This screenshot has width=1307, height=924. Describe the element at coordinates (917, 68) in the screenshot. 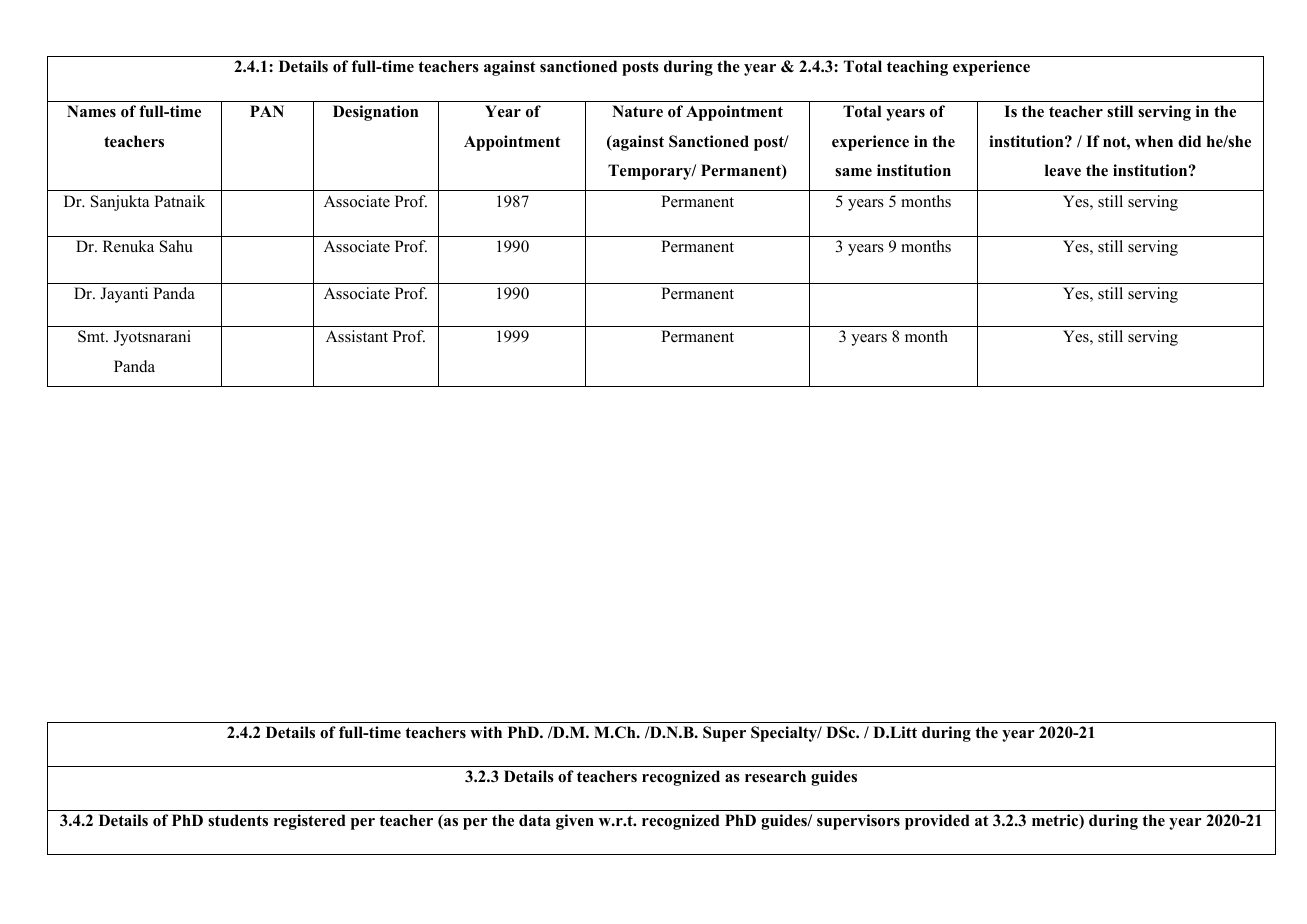

I see `teaching` at that location.
